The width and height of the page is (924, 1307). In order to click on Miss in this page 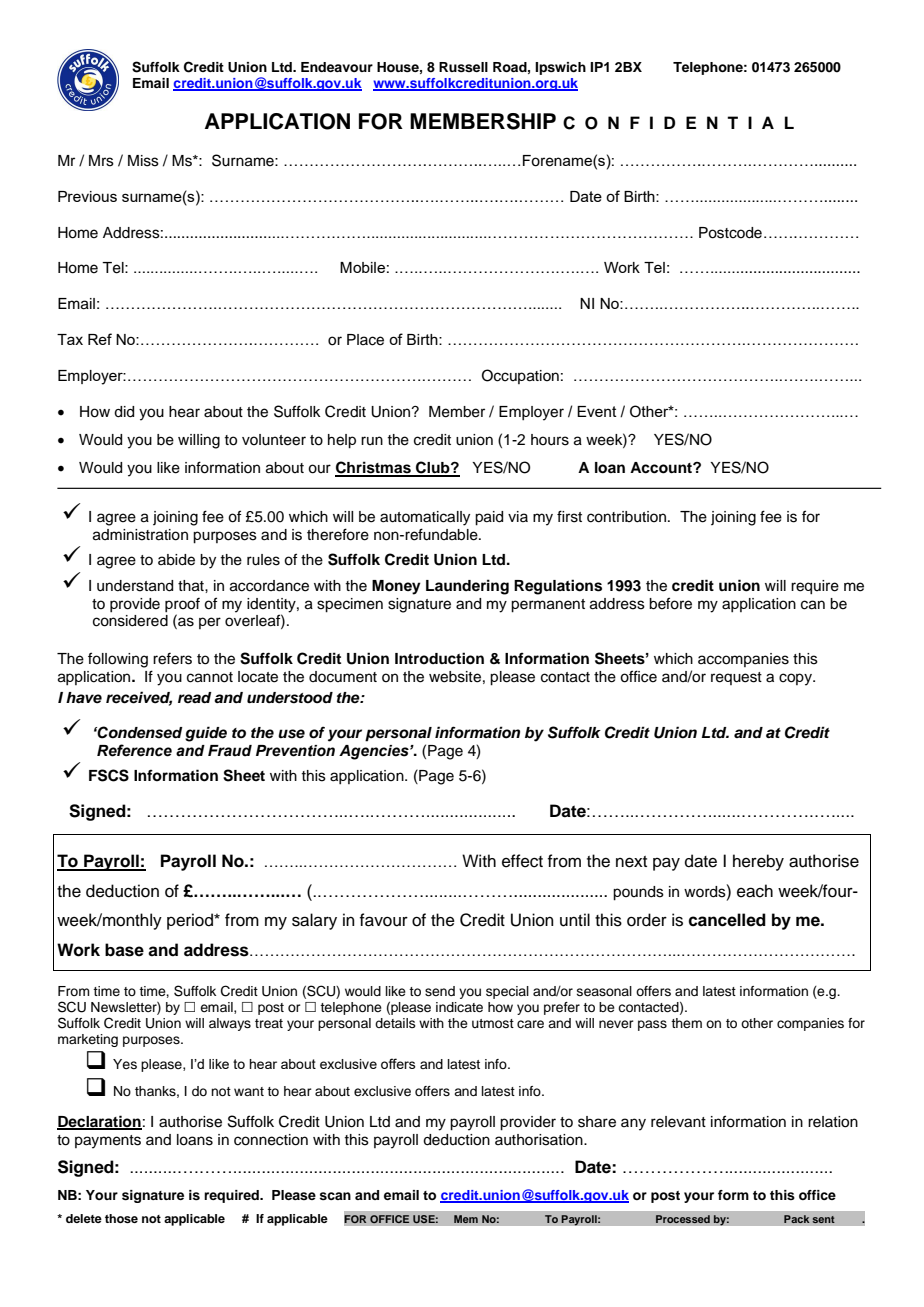, I will do `click(143, 161)`.
